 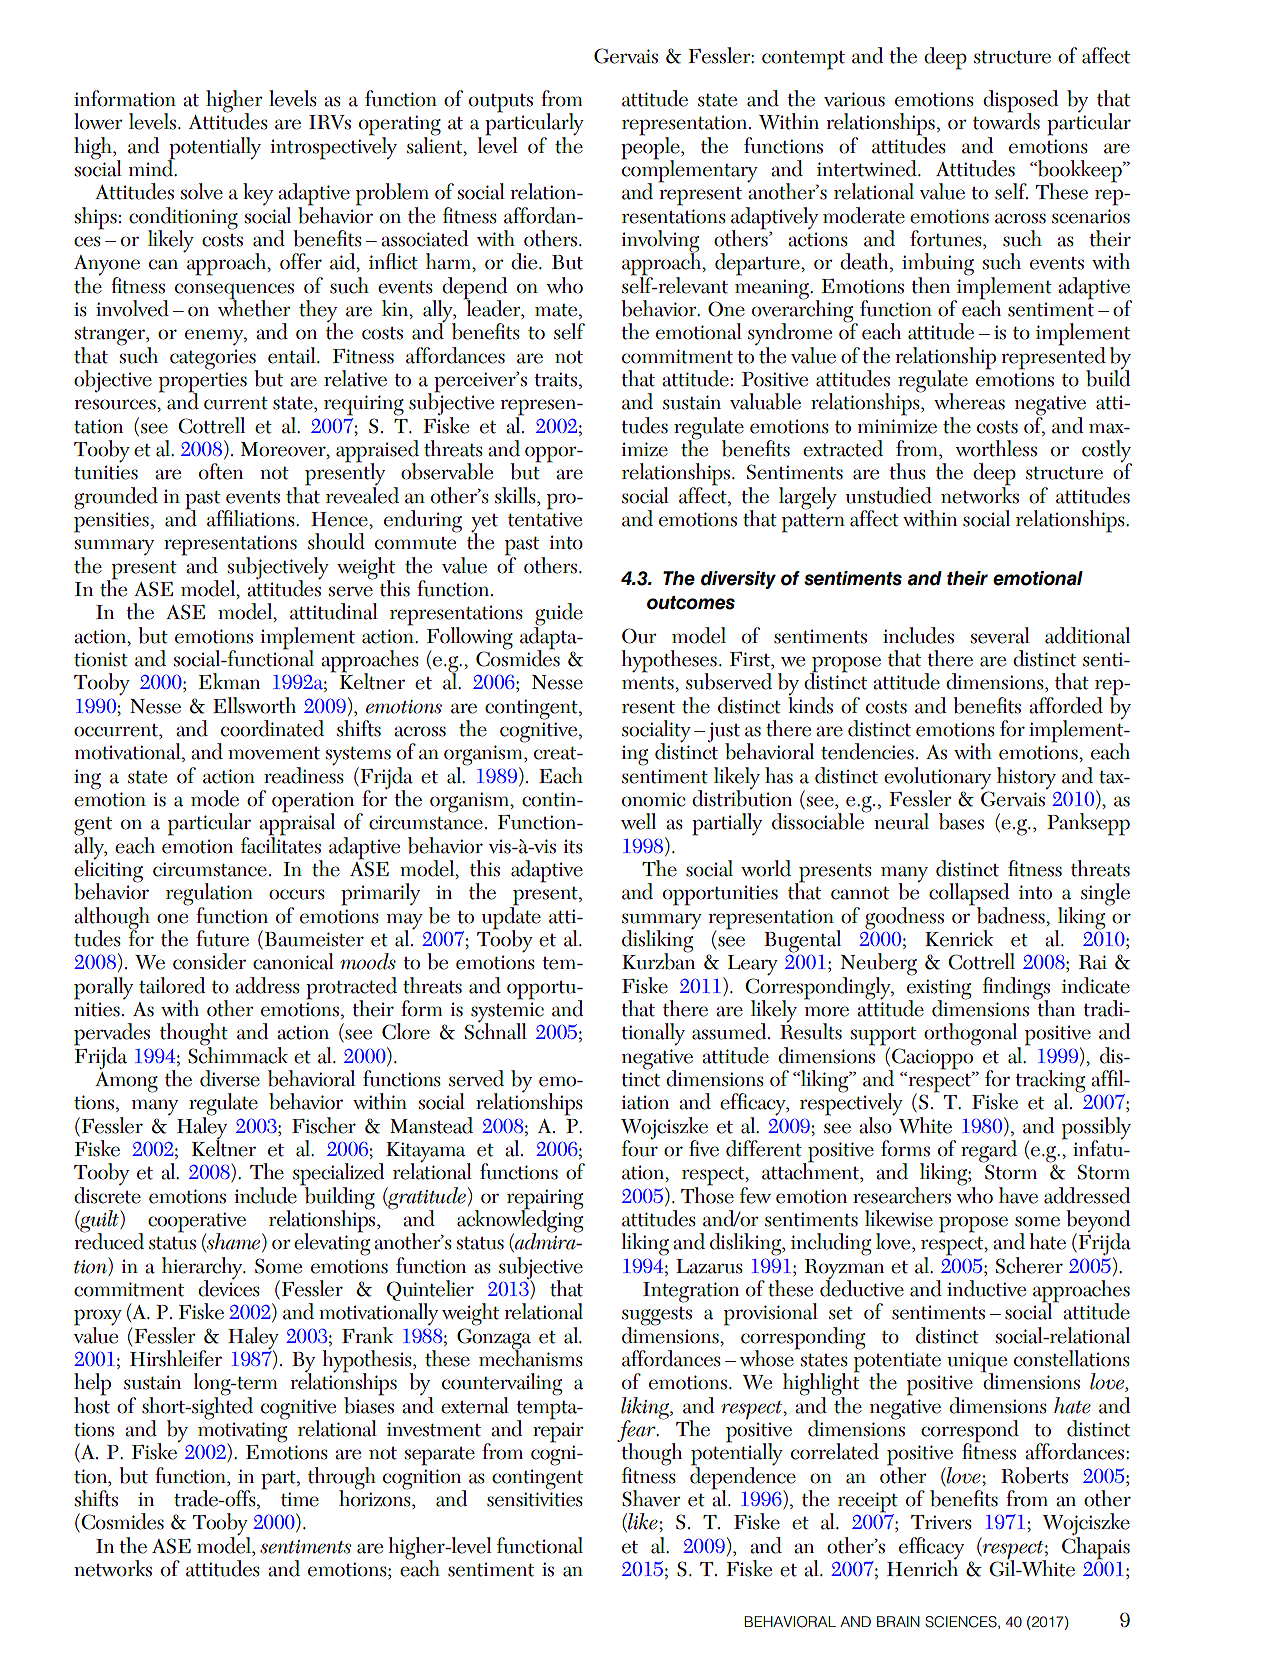 What do you see at coordinates (221, 471) in the page?
I see `often` at bounding box center [221, 471].
